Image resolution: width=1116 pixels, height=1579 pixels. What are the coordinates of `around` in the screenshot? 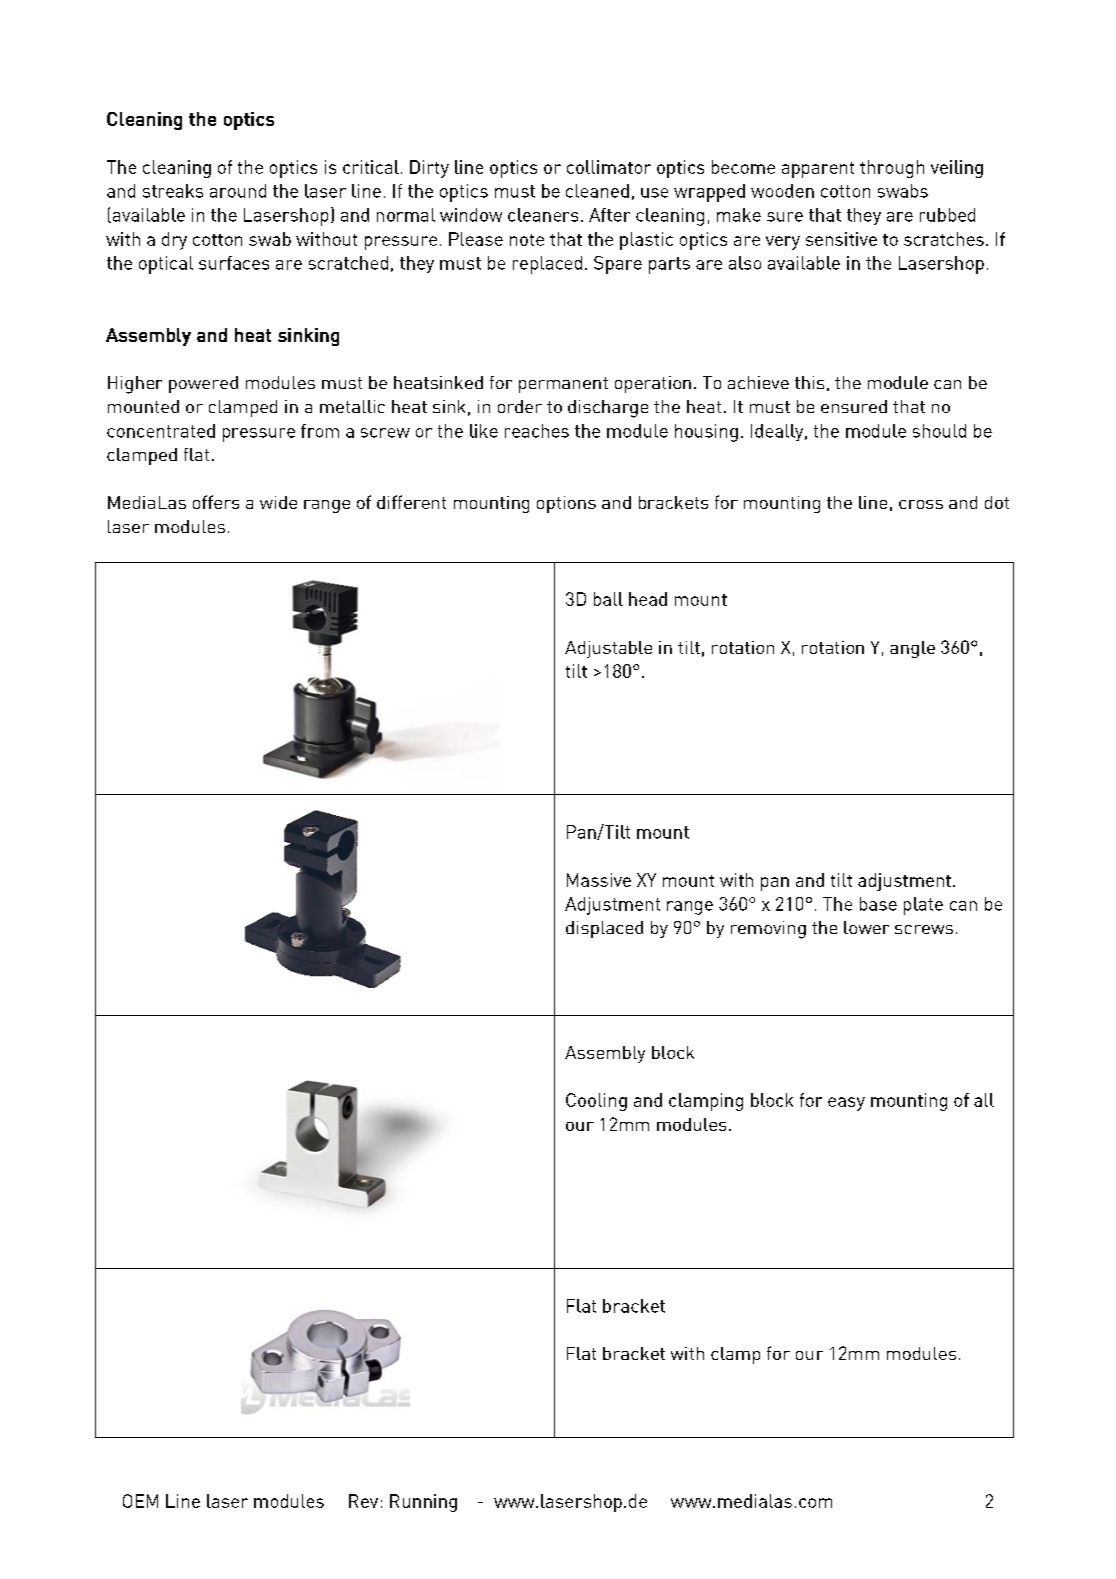 It's located at (238, 191).
